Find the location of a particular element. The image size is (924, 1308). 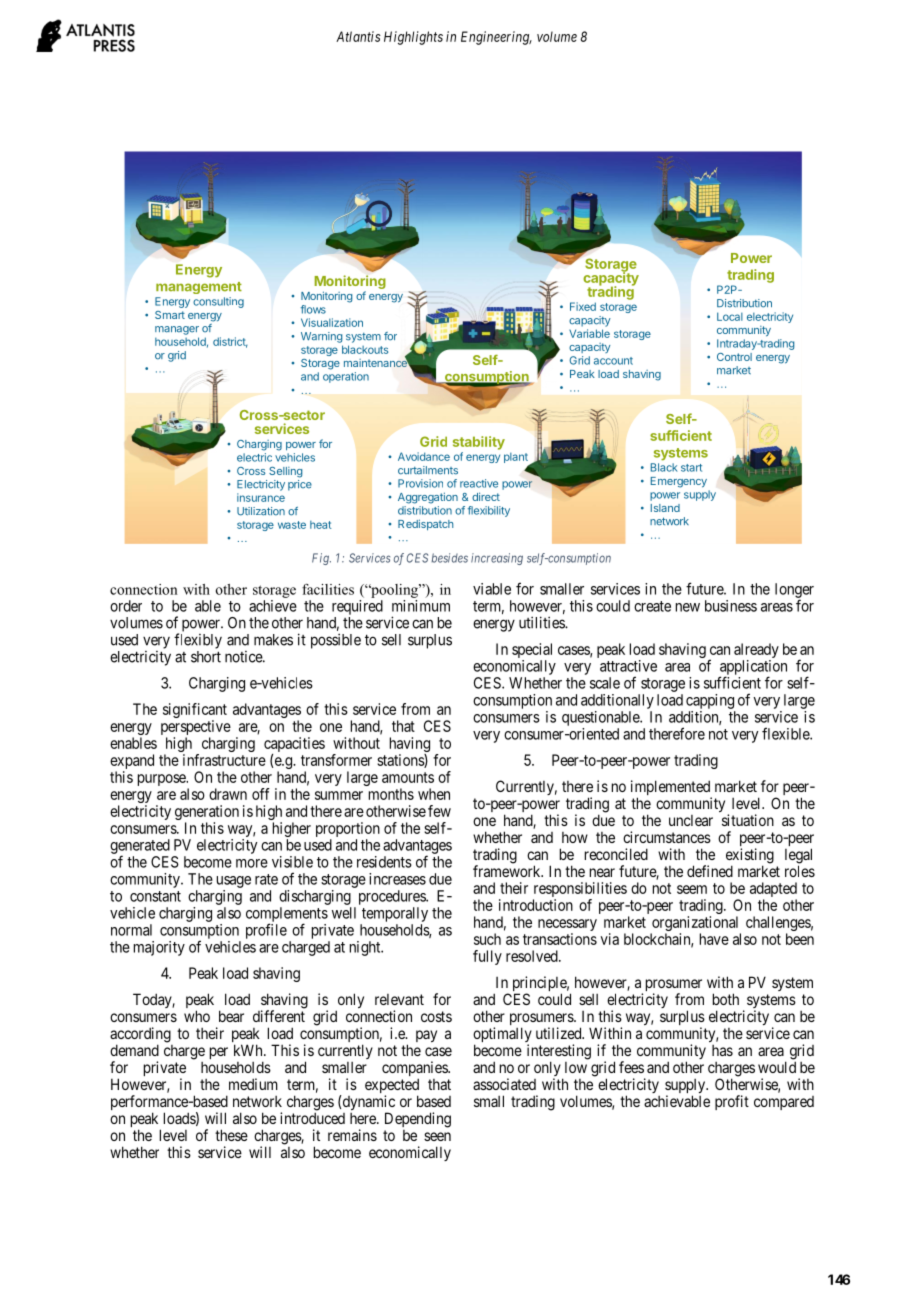

Local is located at coordinates (730, 316).
